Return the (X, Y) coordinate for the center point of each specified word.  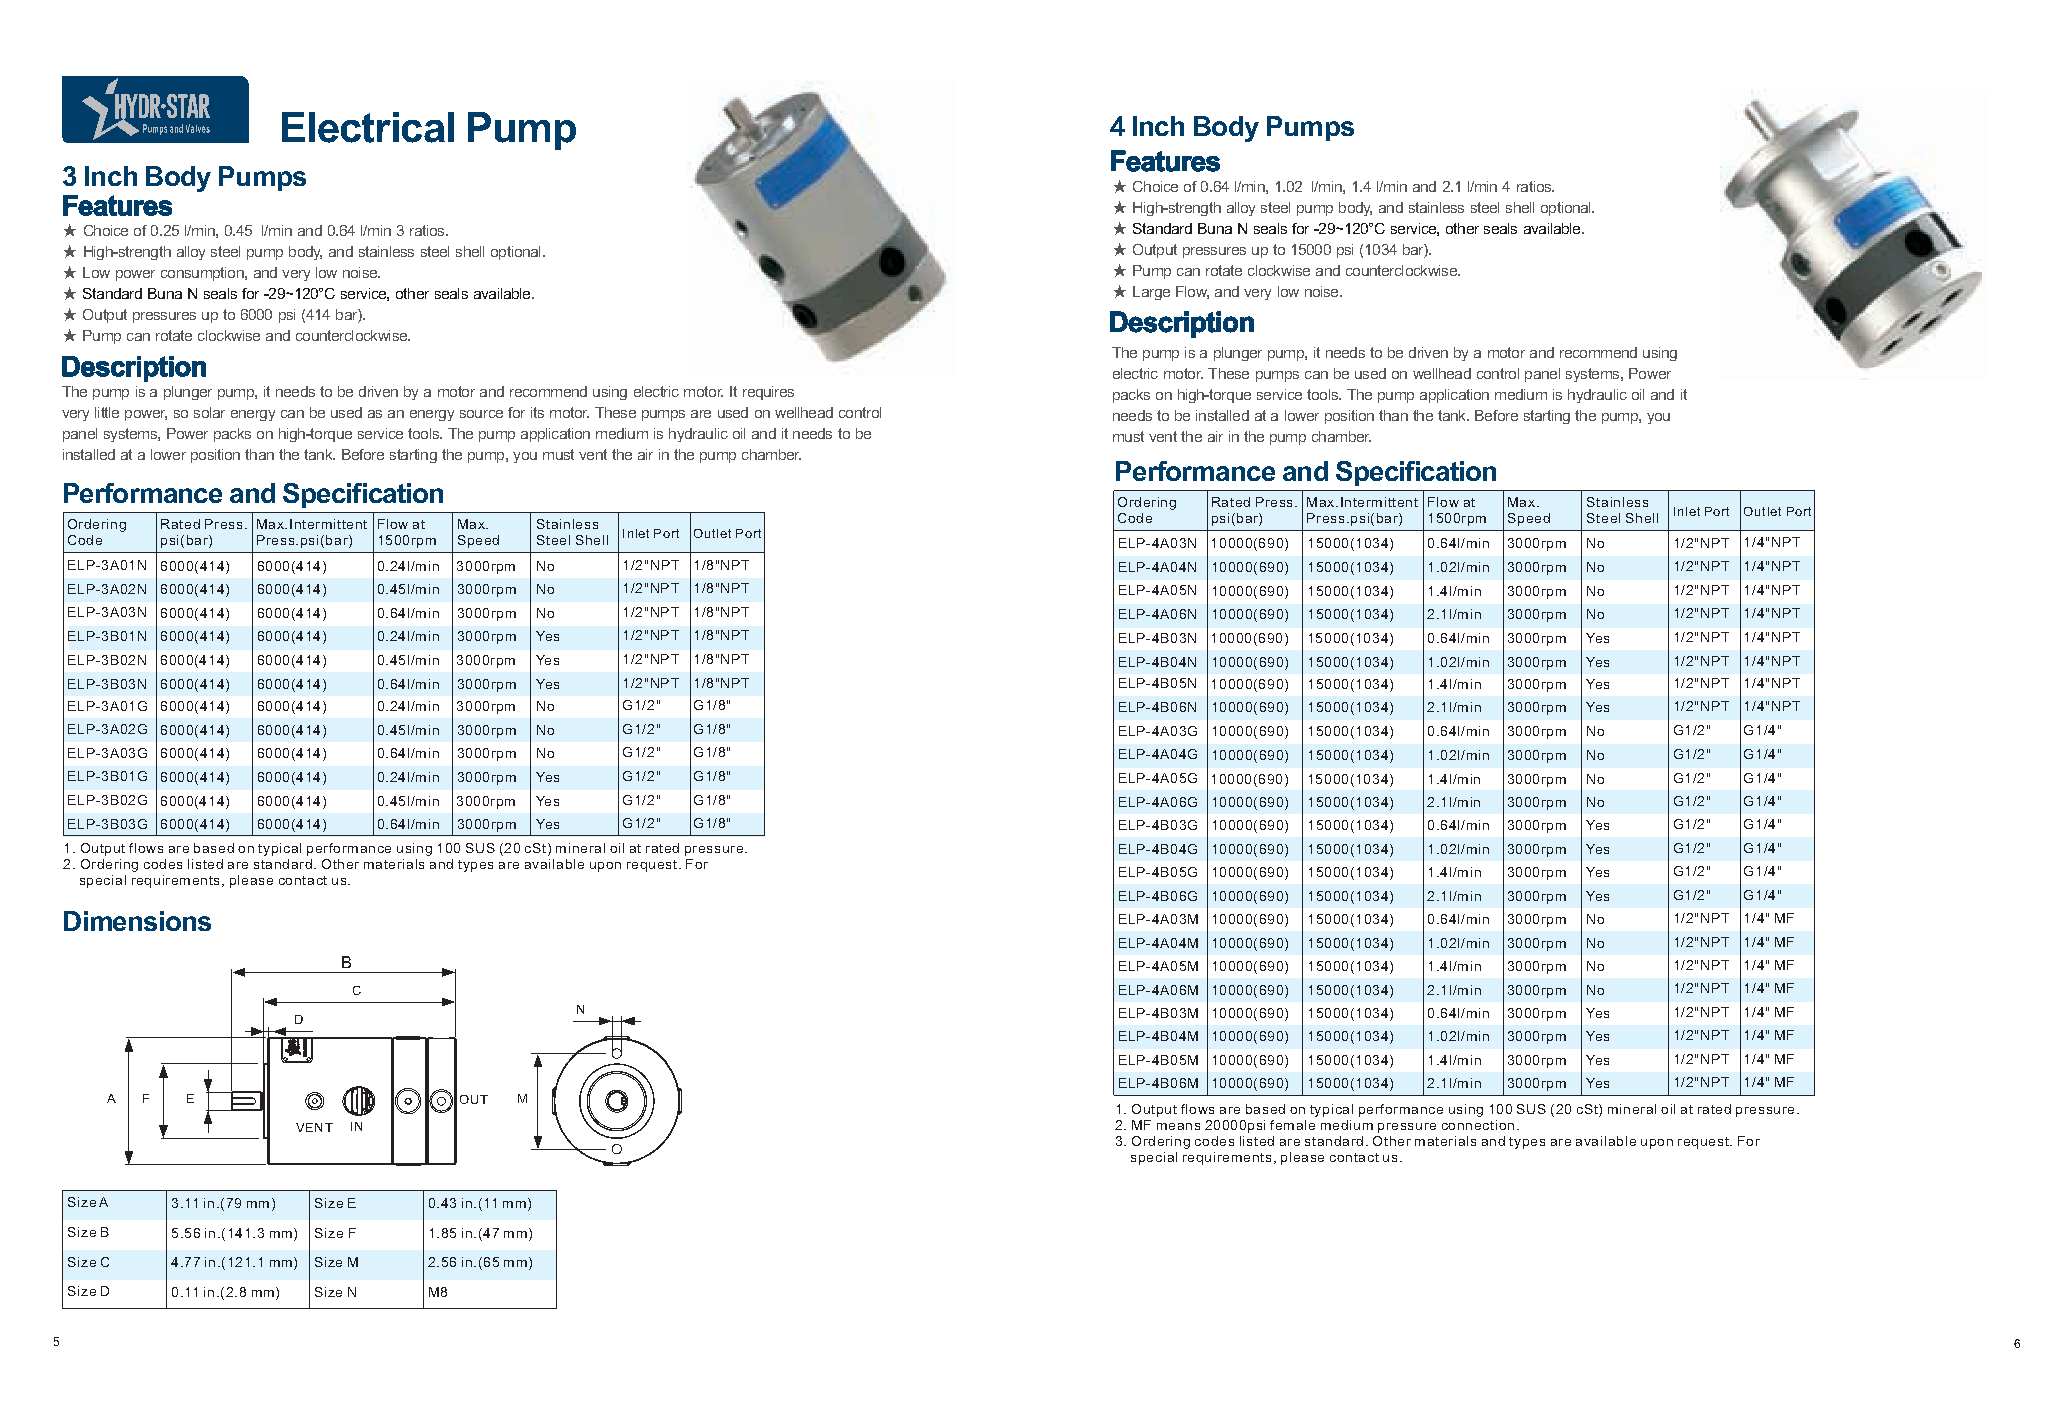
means (1178, 1126)
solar (209, 412)
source (481, 414)
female (1292, 1125)
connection (1478, 1125)
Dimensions (137, 921)
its (537, 412)
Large (1151, 293)
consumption (203, 274)
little (107, 412)
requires (768, 393)
